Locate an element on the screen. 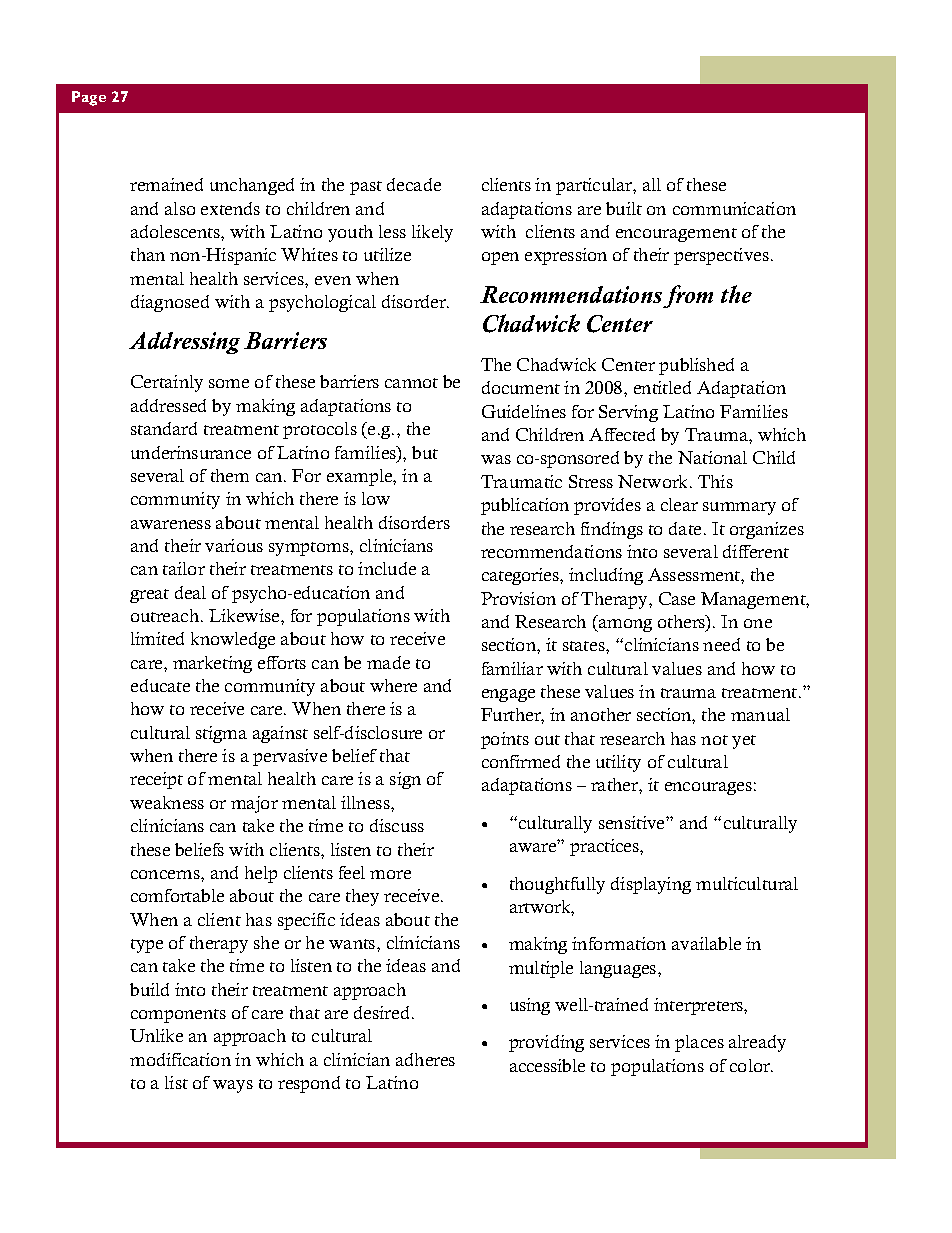 Image resolution: width=952 pixels, height=1233 pixels. remained is located at coordinates (166, 184).
